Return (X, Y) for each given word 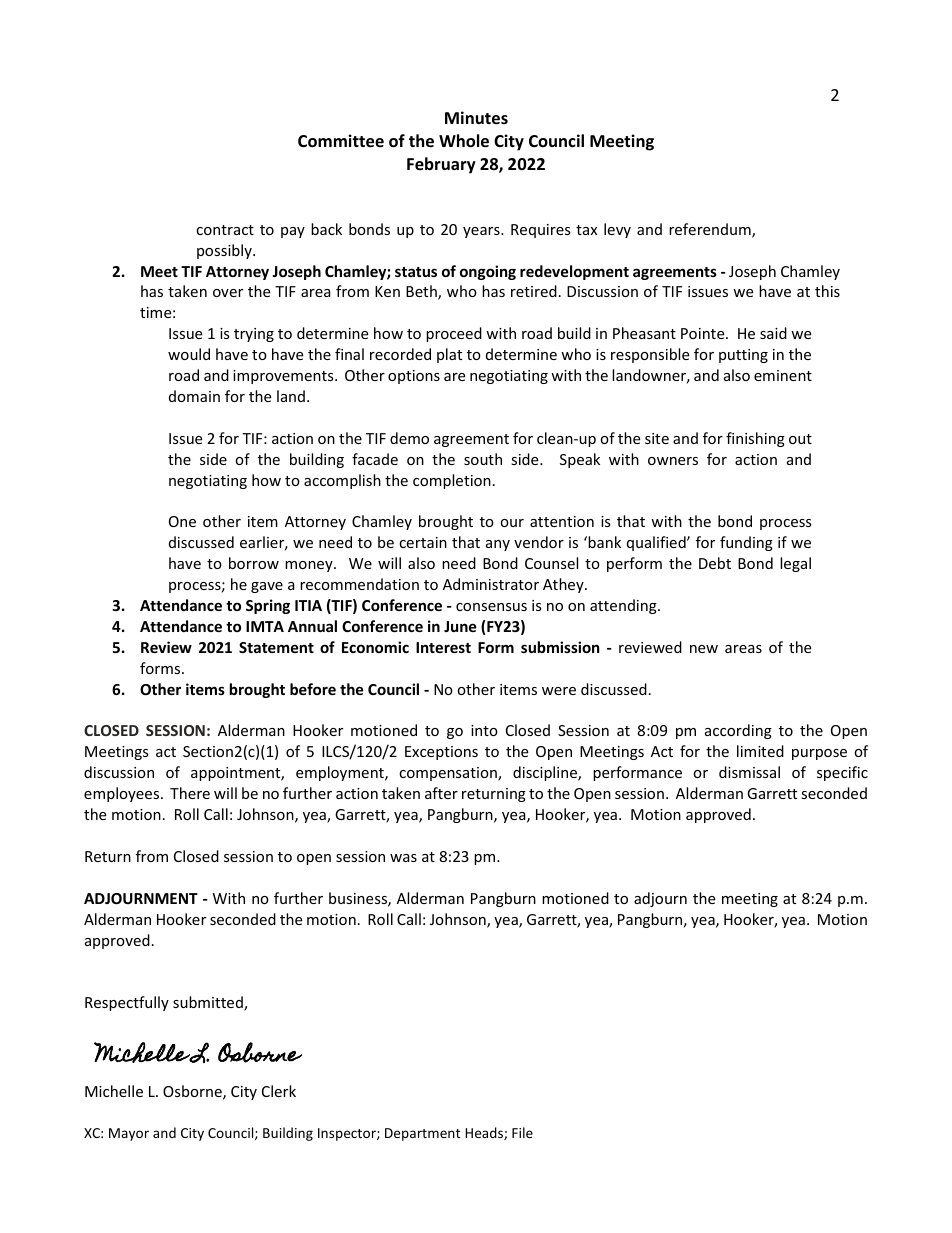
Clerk (279, 1091)
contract (225, 230)
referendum (711, 230)
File (522, 1132)
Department (422, 1134)
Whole (464, 141)
